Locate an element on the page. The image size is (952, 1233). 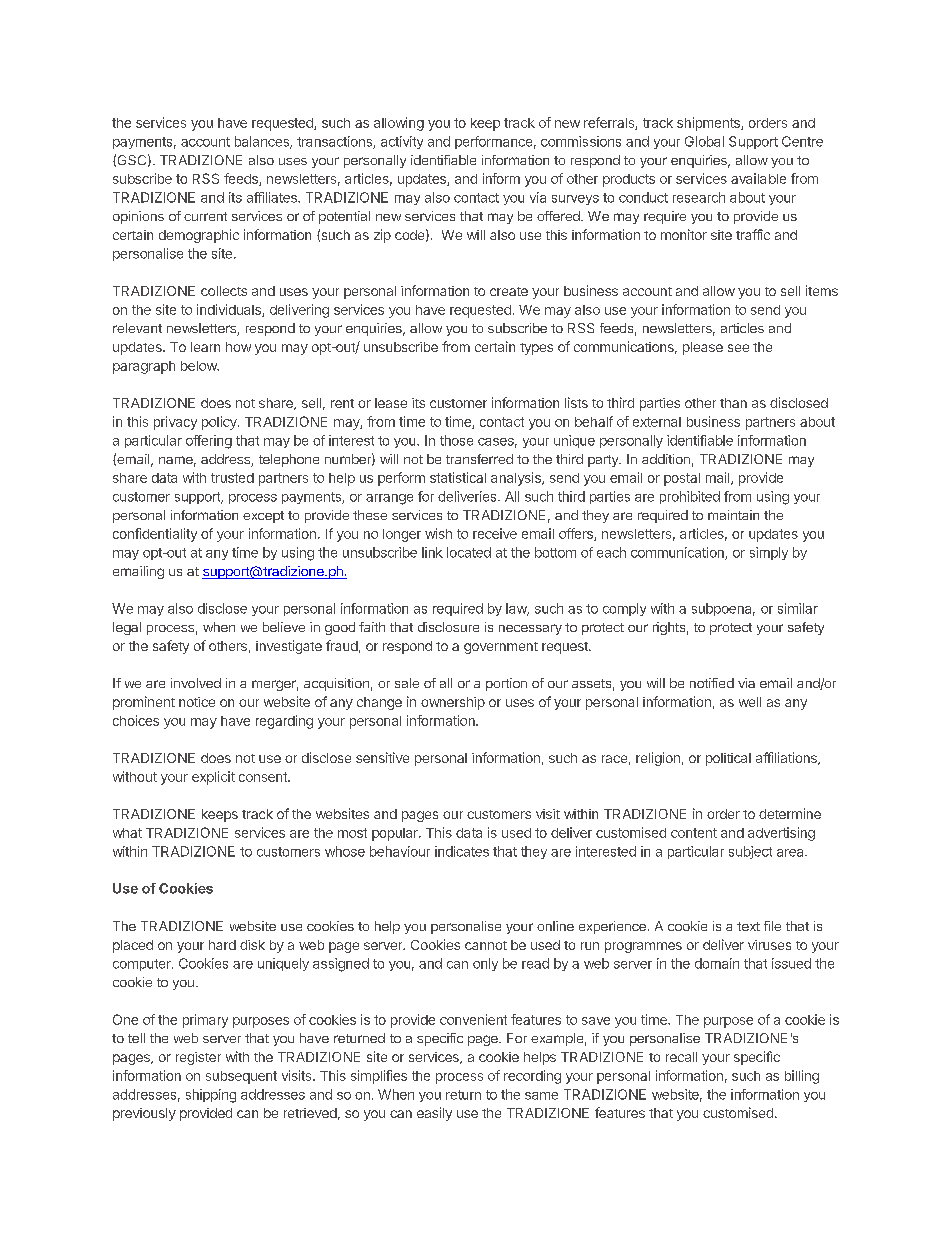
transferred is located at coordinates (479, 459).
